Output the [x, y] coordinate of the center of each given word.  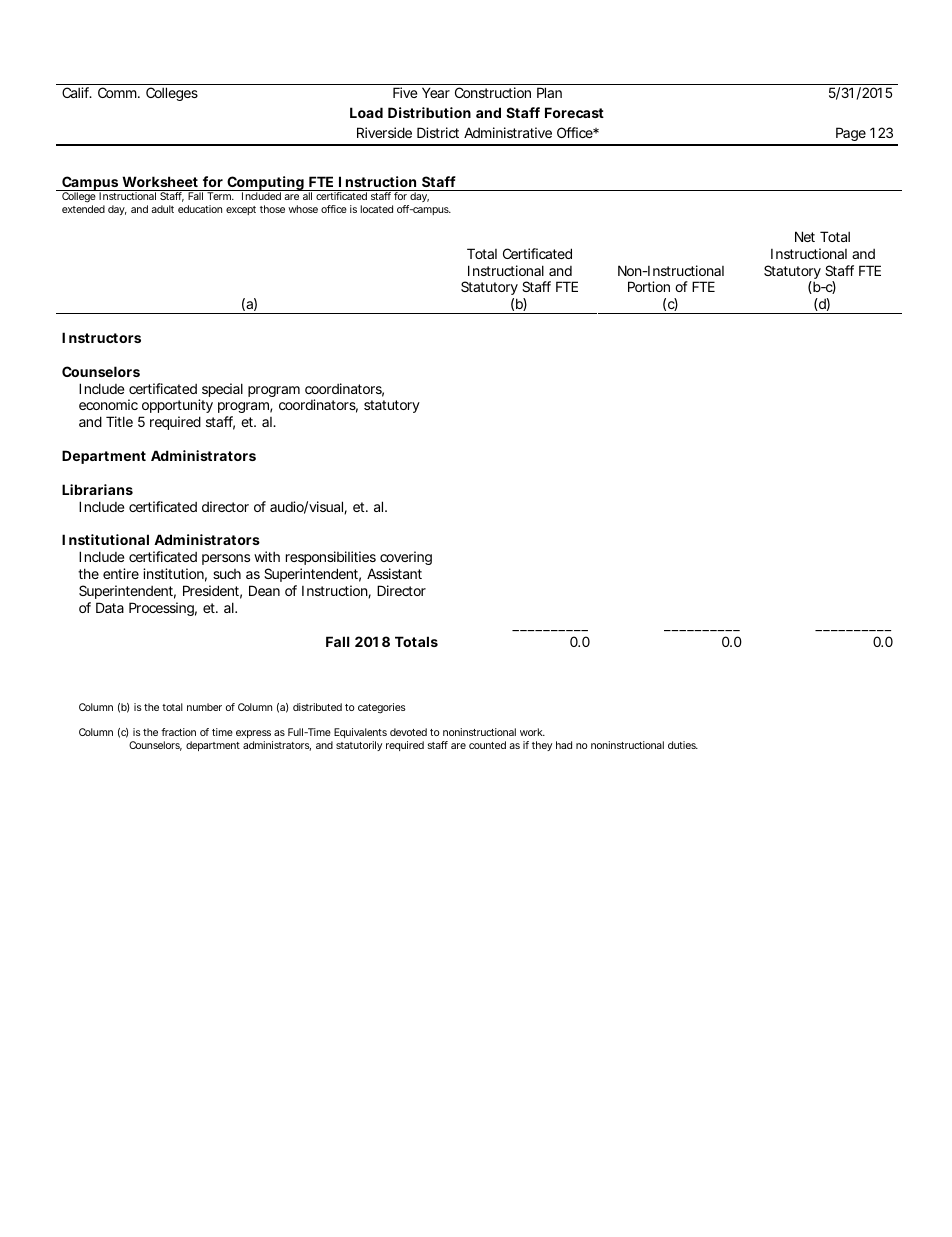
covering [406, 560]
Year [436, 92]
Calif [77, 92]
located [377, 209]
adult [162, 209]
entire [121, 573]
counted [487, 745]
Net [805, 236]
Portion [649, 286]
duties [682, 745]
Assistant [394, 573]
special [221, 391]
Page [850, 136]
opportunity [176, 408]
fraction [178, 732]
